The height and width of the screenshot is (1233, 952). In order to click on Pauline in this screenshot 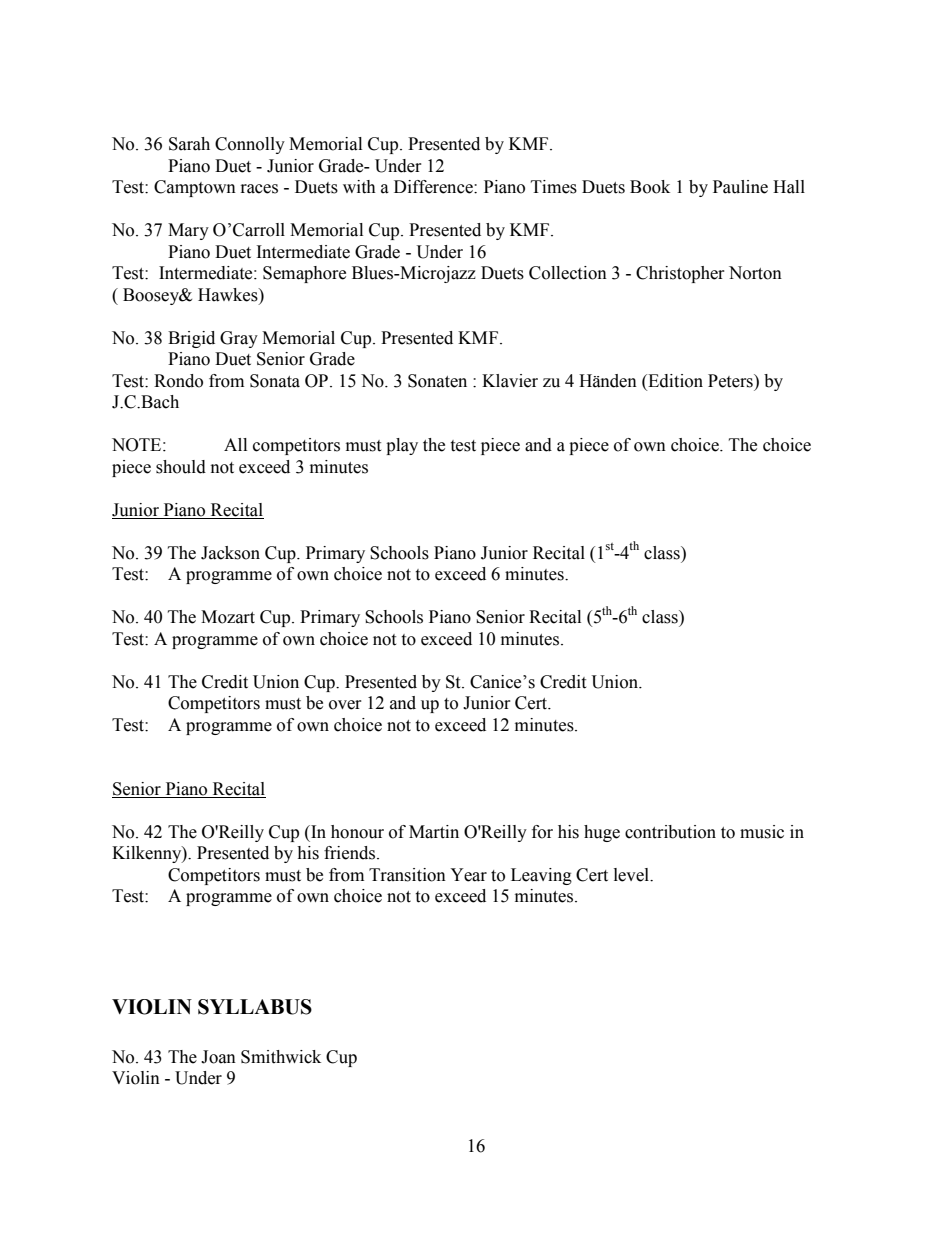, I will do `click(740, 187)`.
